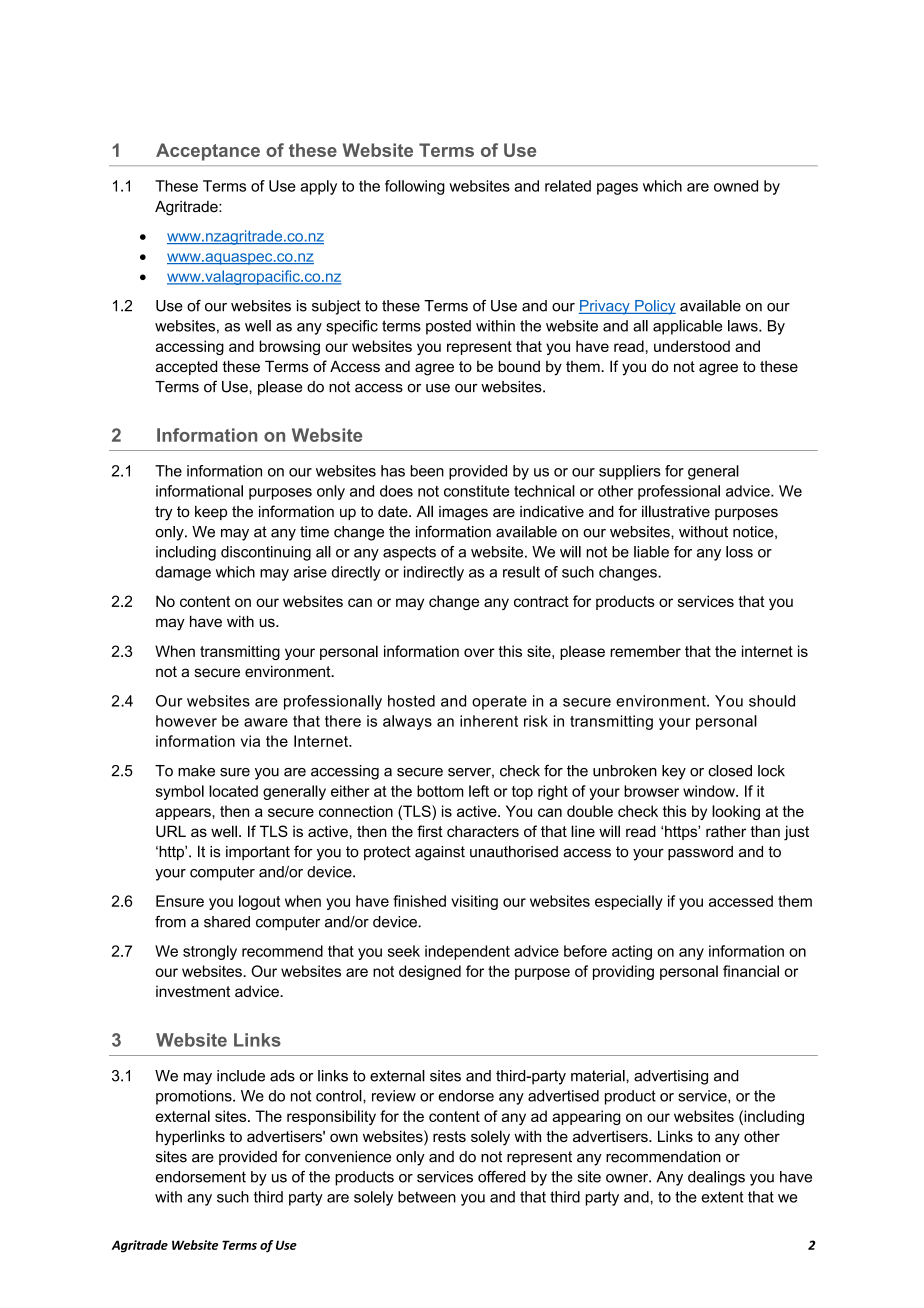  Describe the element at coordinates (195, 1097) in the screenshot. I see `promotions` at that location.
